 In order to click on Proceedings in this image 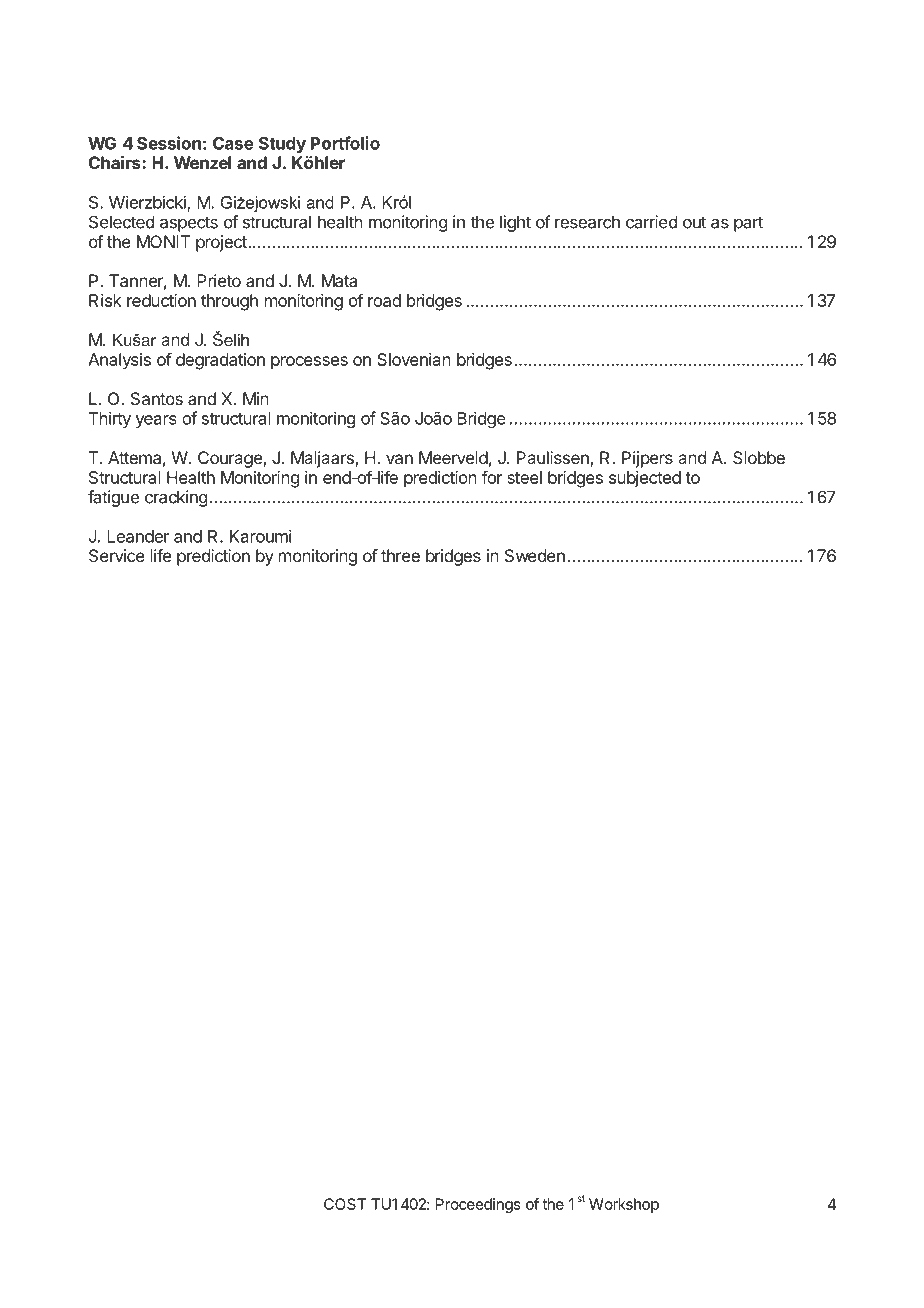, I will do `click(478, 1205)`.
